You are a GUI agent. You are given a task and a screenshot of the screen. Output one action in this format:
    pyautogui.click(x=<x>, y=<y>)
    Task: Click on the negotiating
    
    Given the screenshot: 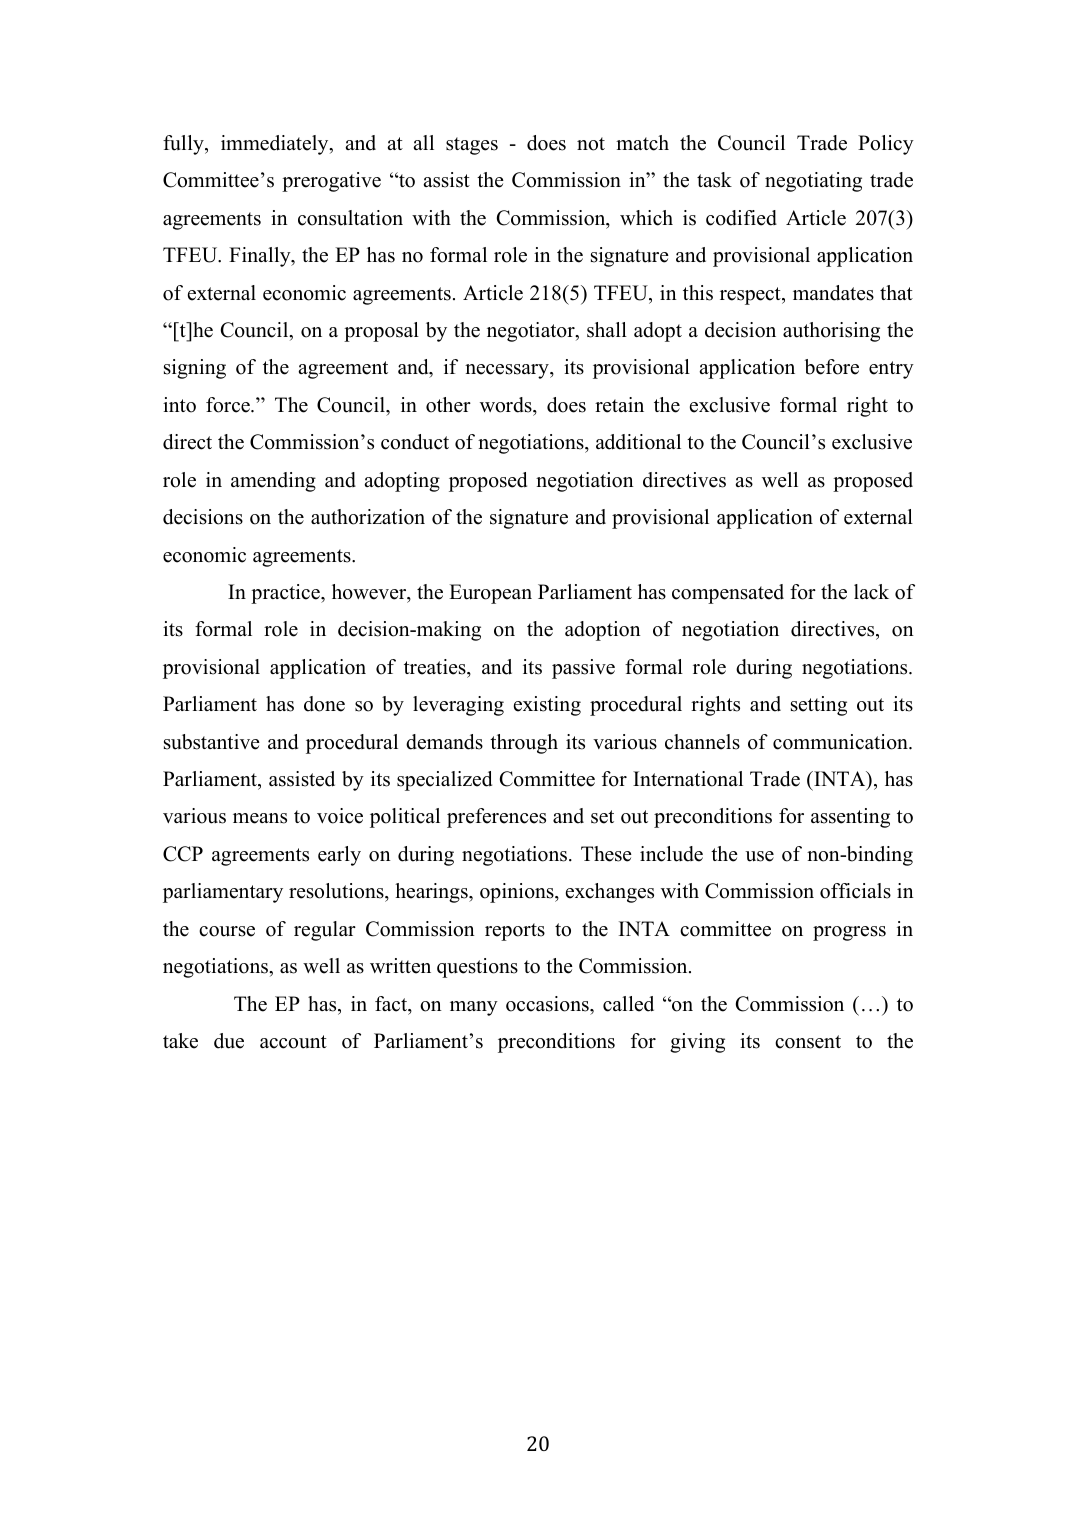 What is the action you would take?
    pyautogui.click(x=813, y=182)
